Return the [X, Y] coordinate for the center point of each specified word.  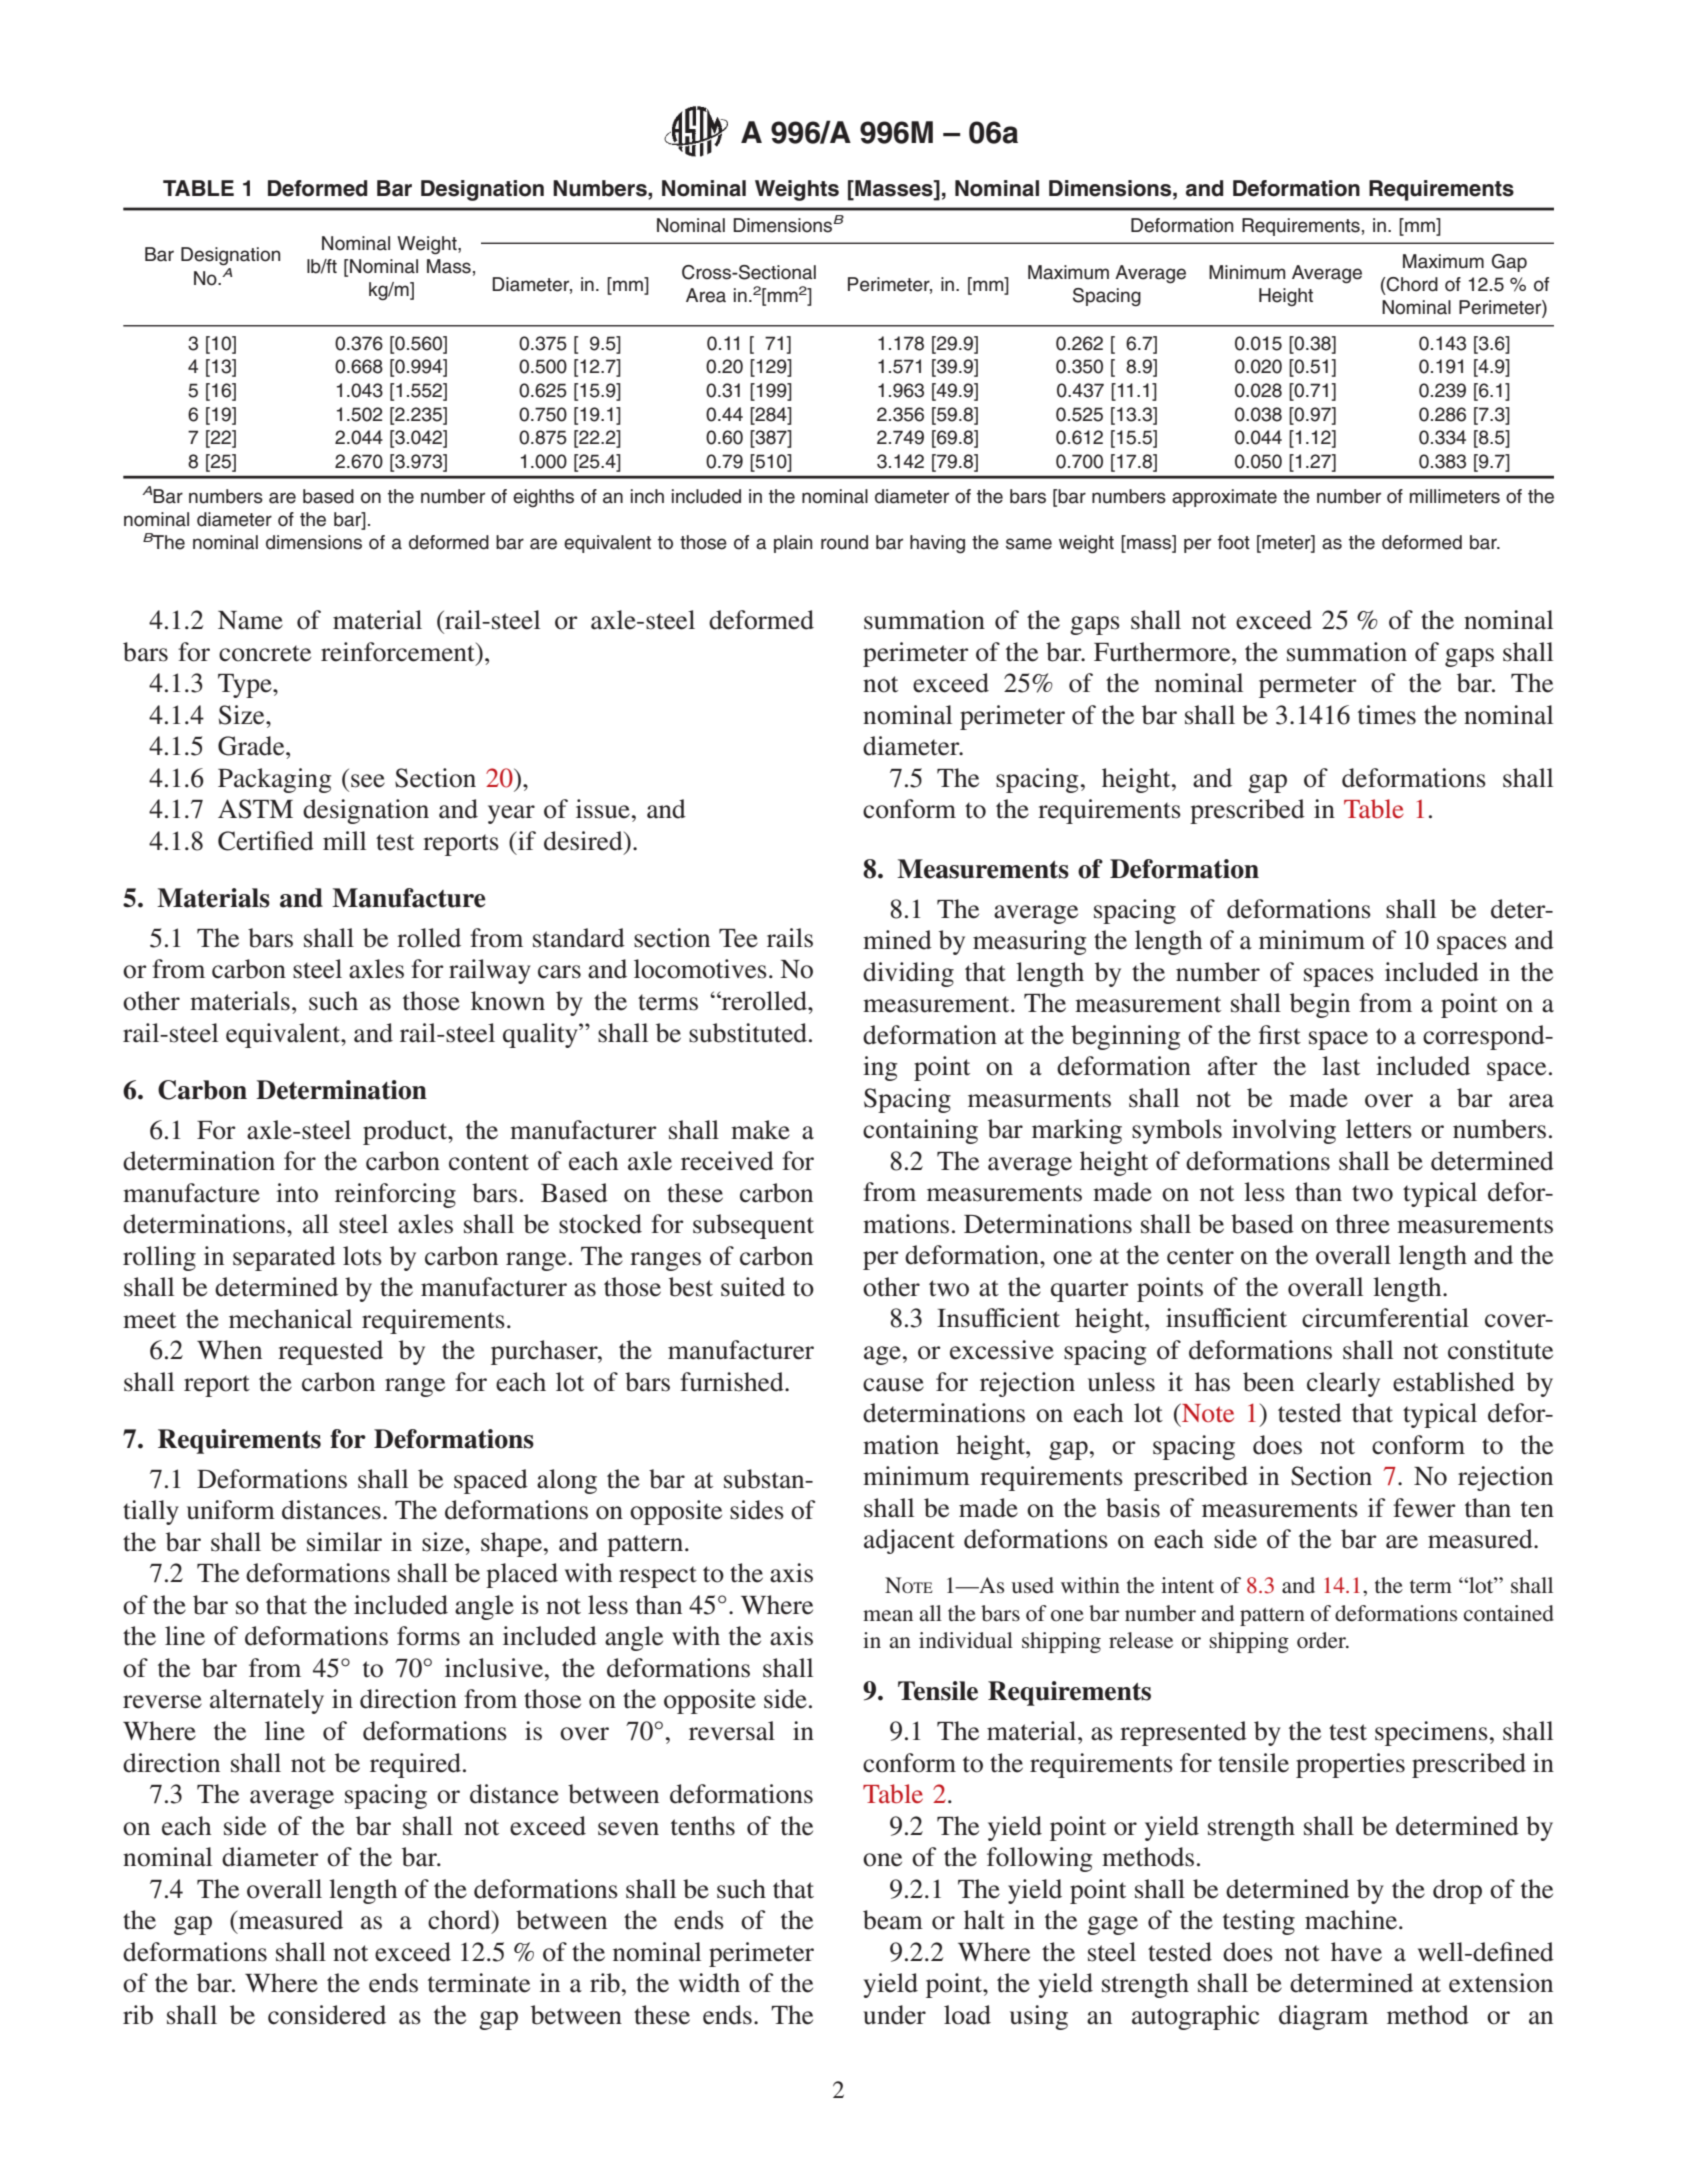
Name [250, 620]
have [1356, 1952]
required [415, 1765]
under [894, 2015]
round [844, 542]
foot [1234, 542]
